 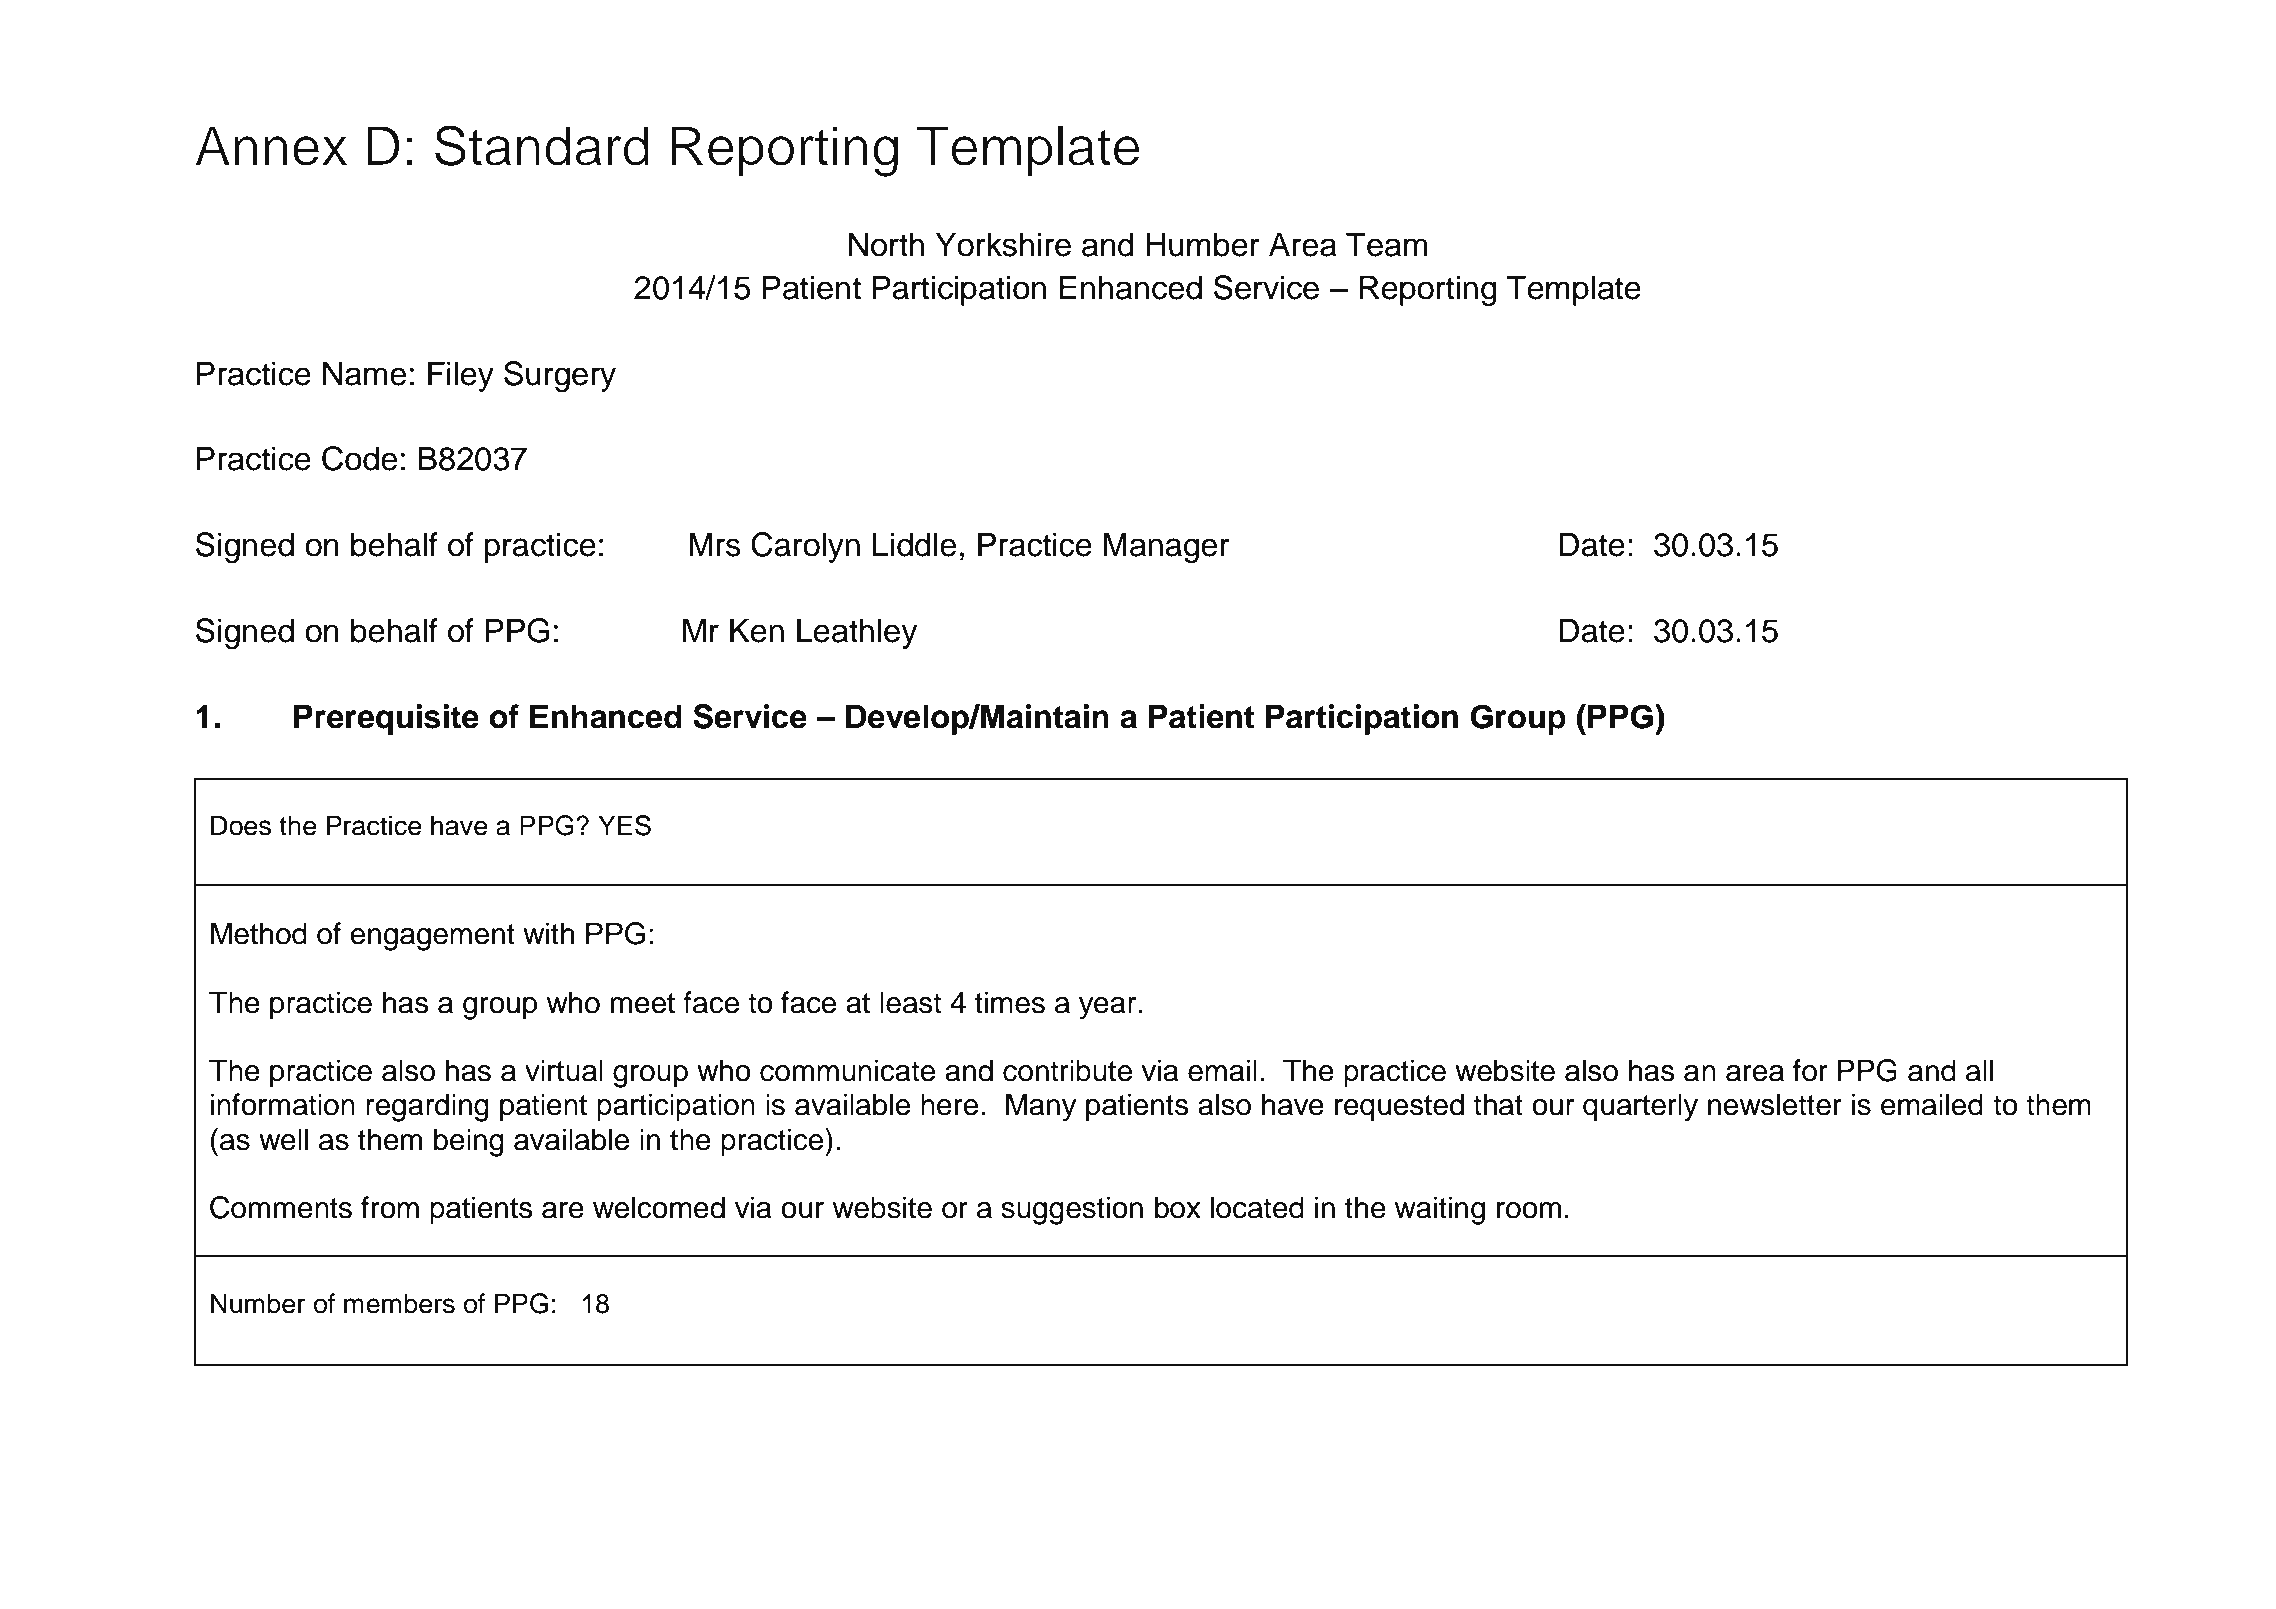 What do you see at coordinates (914, 544) in the screenshot?
I see `Liddle` at bounding box center [914, 544].
